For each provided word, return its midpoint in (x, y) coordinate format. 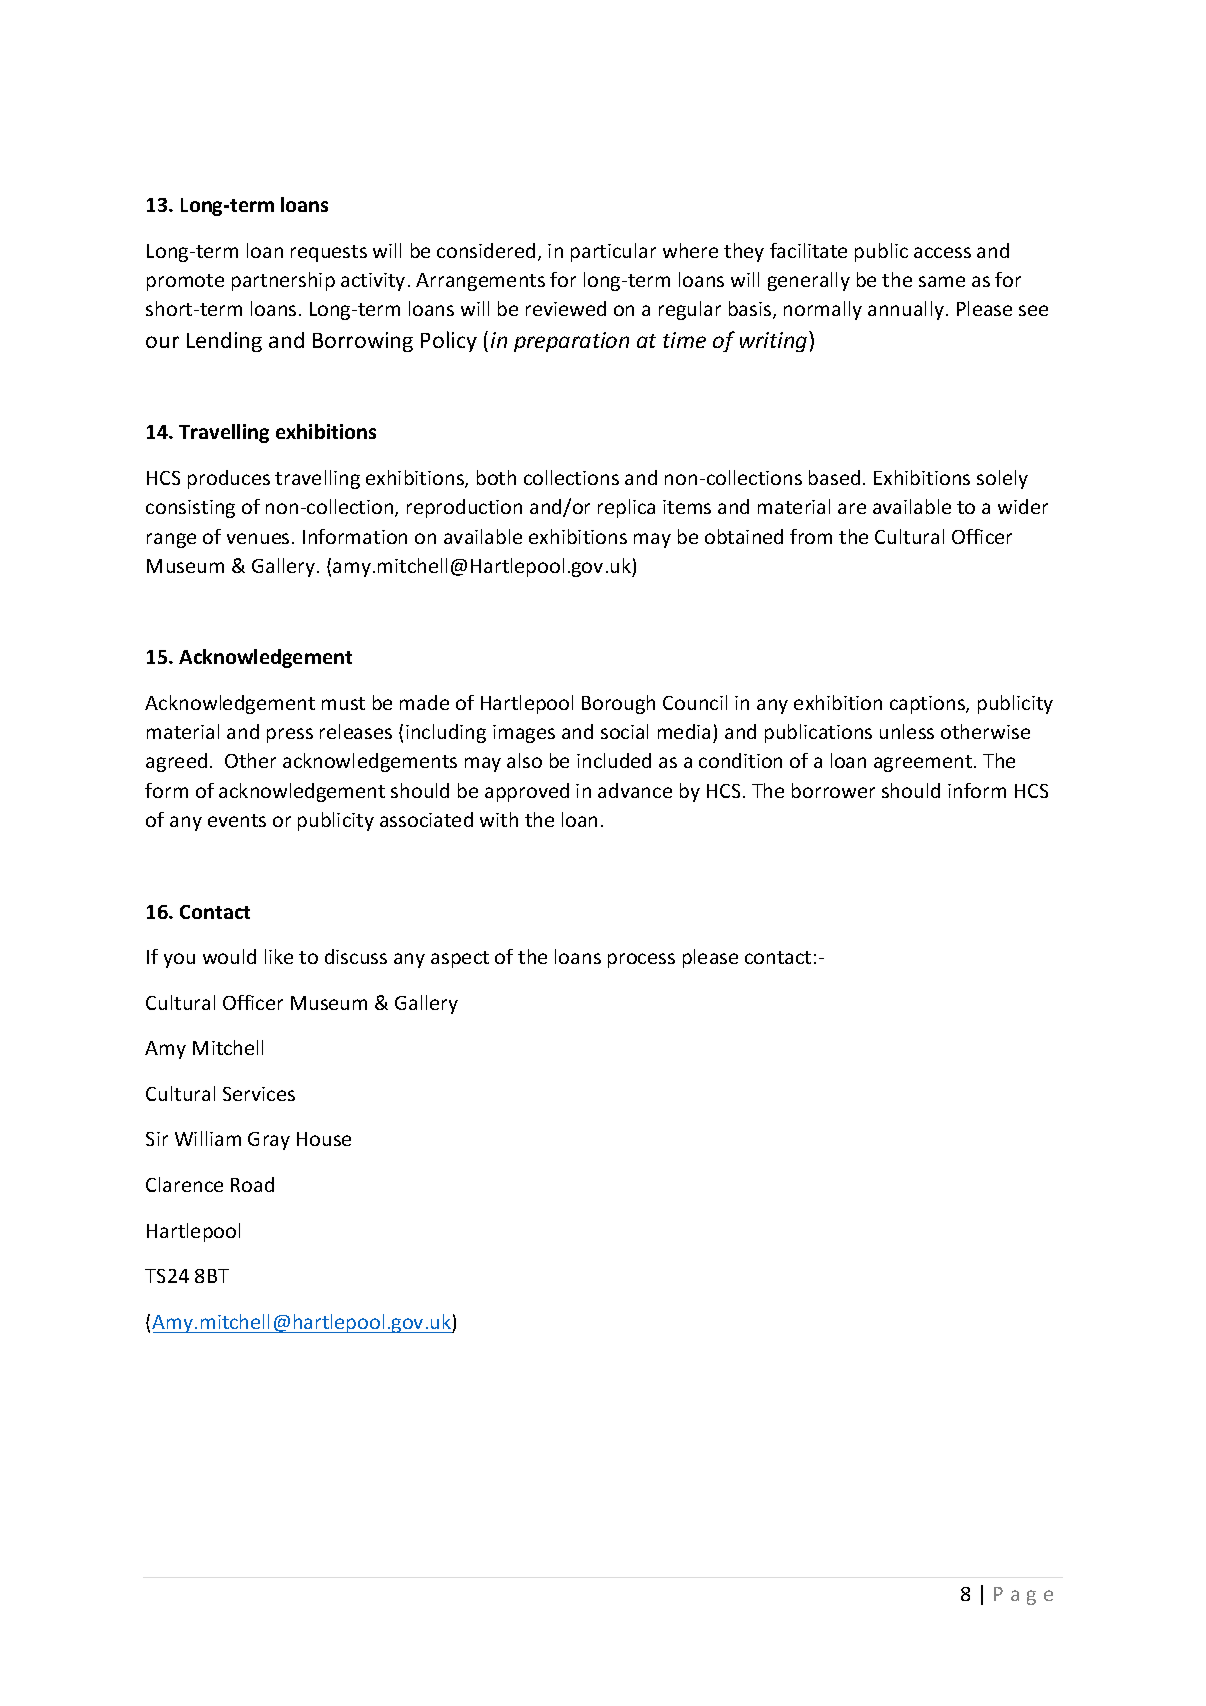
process (641, 960)
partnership (283, 281)
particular (613, 252)
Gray (269, 1141)
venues (258, 538)
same (942, 281)
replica (626, 508)
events (237, 820)
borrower (833, 790)
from (811, 536)
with (499, 819)
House (324, 1139)
